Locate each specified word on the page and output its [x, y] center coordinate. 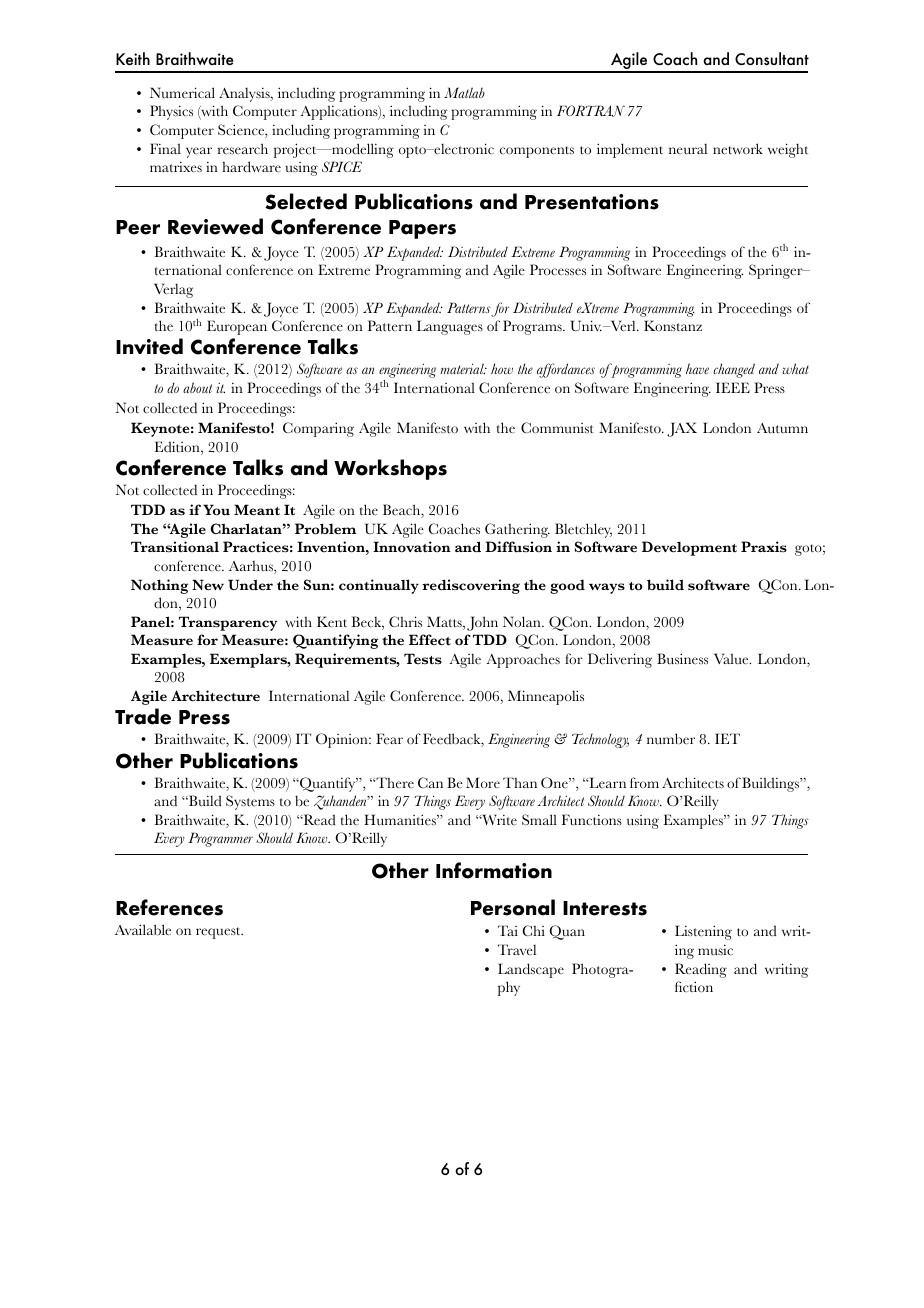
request [219, 933]
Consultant [772, 58]
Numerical [182, 93]
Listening [703, 932]
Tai [508, 930]
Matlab [464, 92]
